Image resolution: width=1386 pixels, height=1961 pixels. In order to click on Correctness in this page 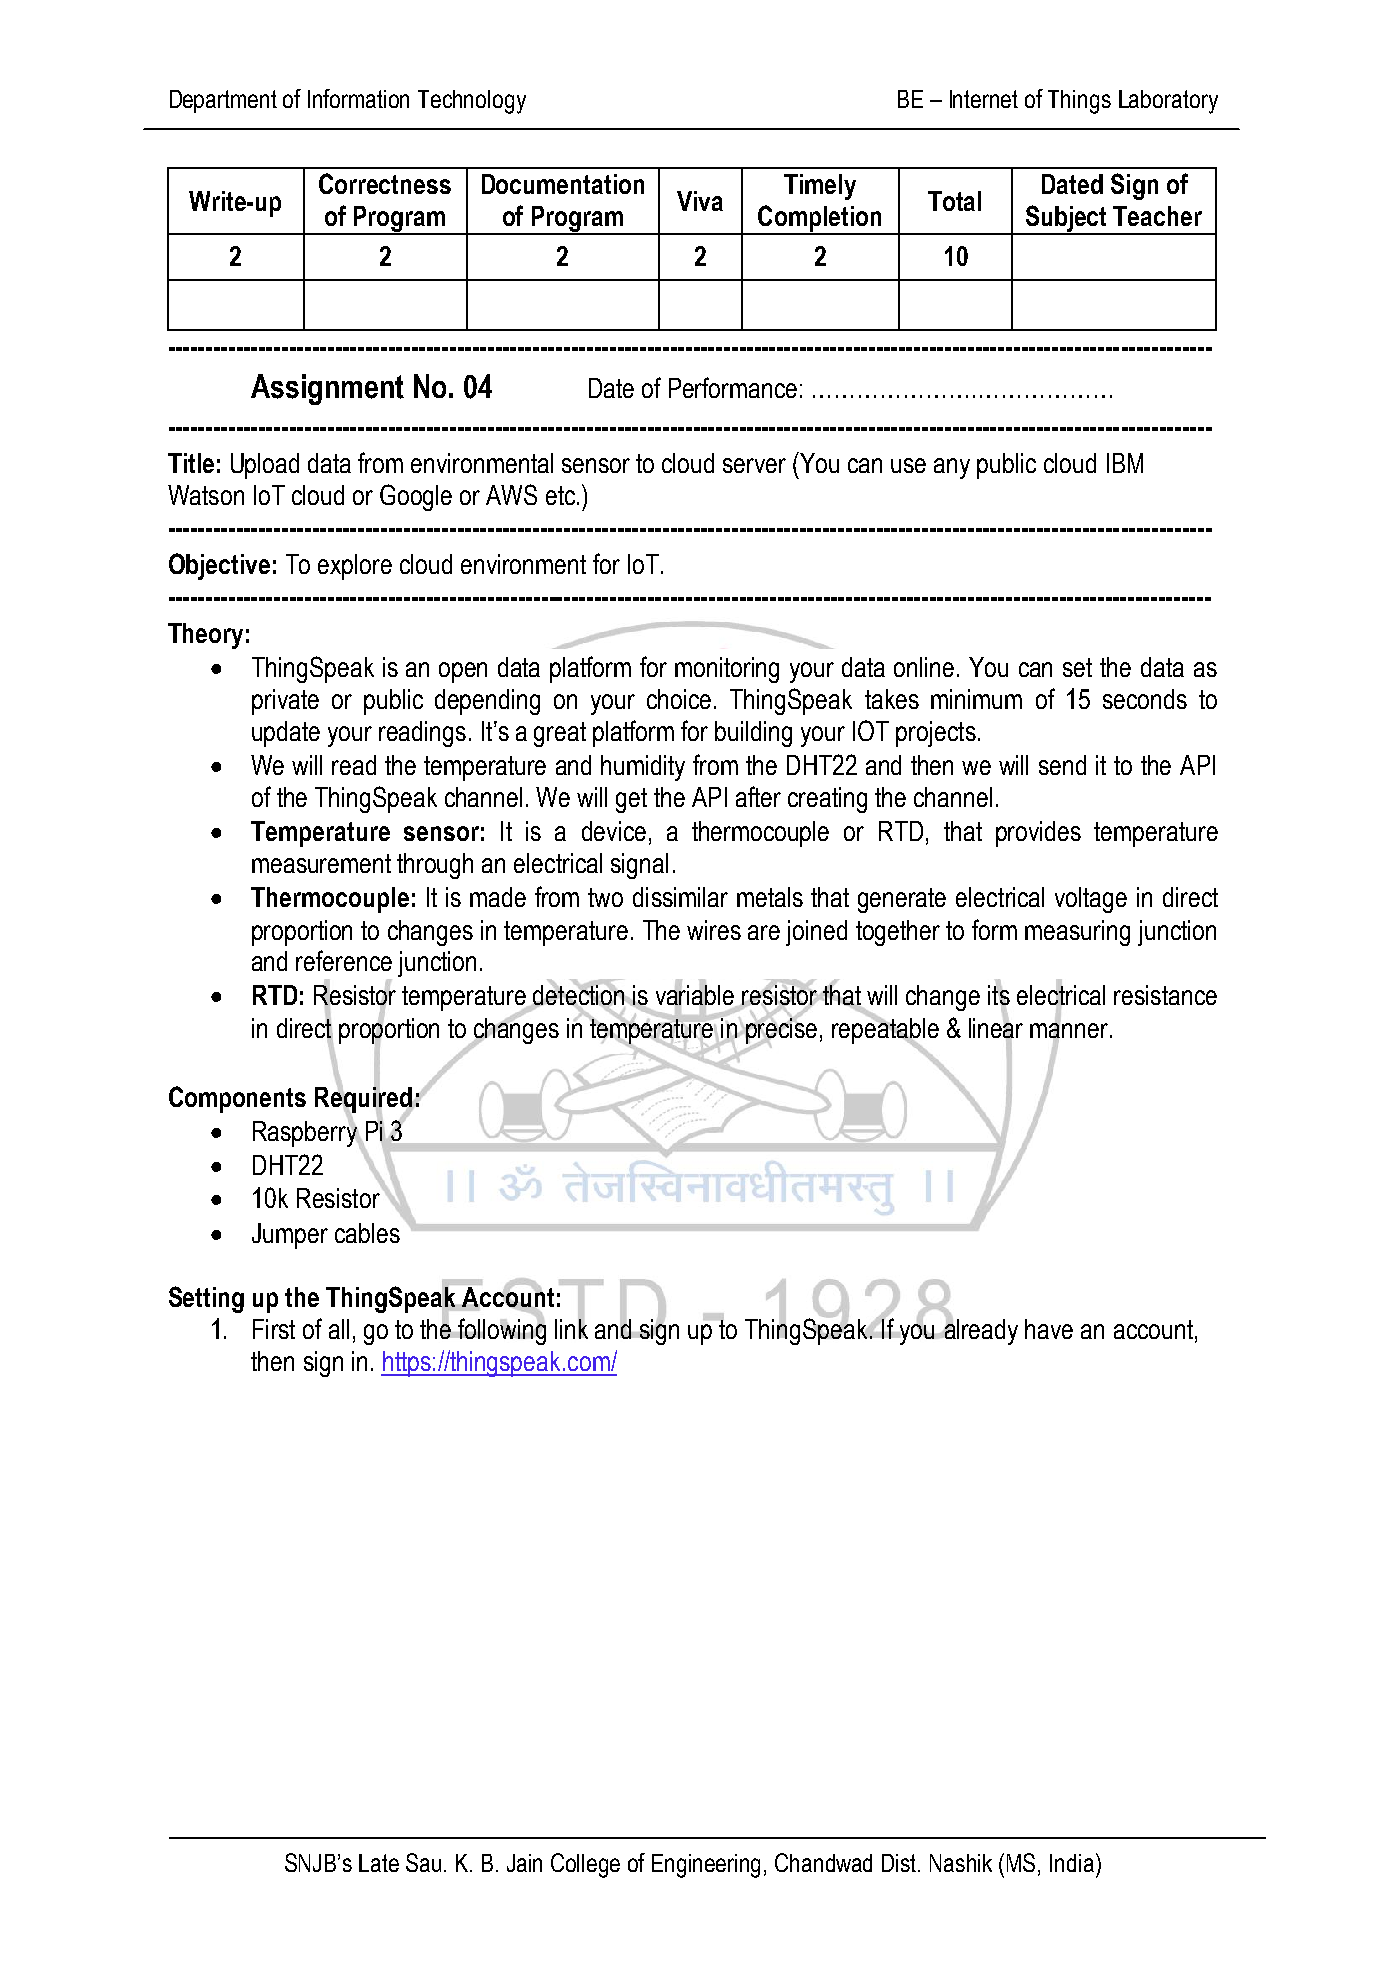, I will do `click(385, 183)`.
